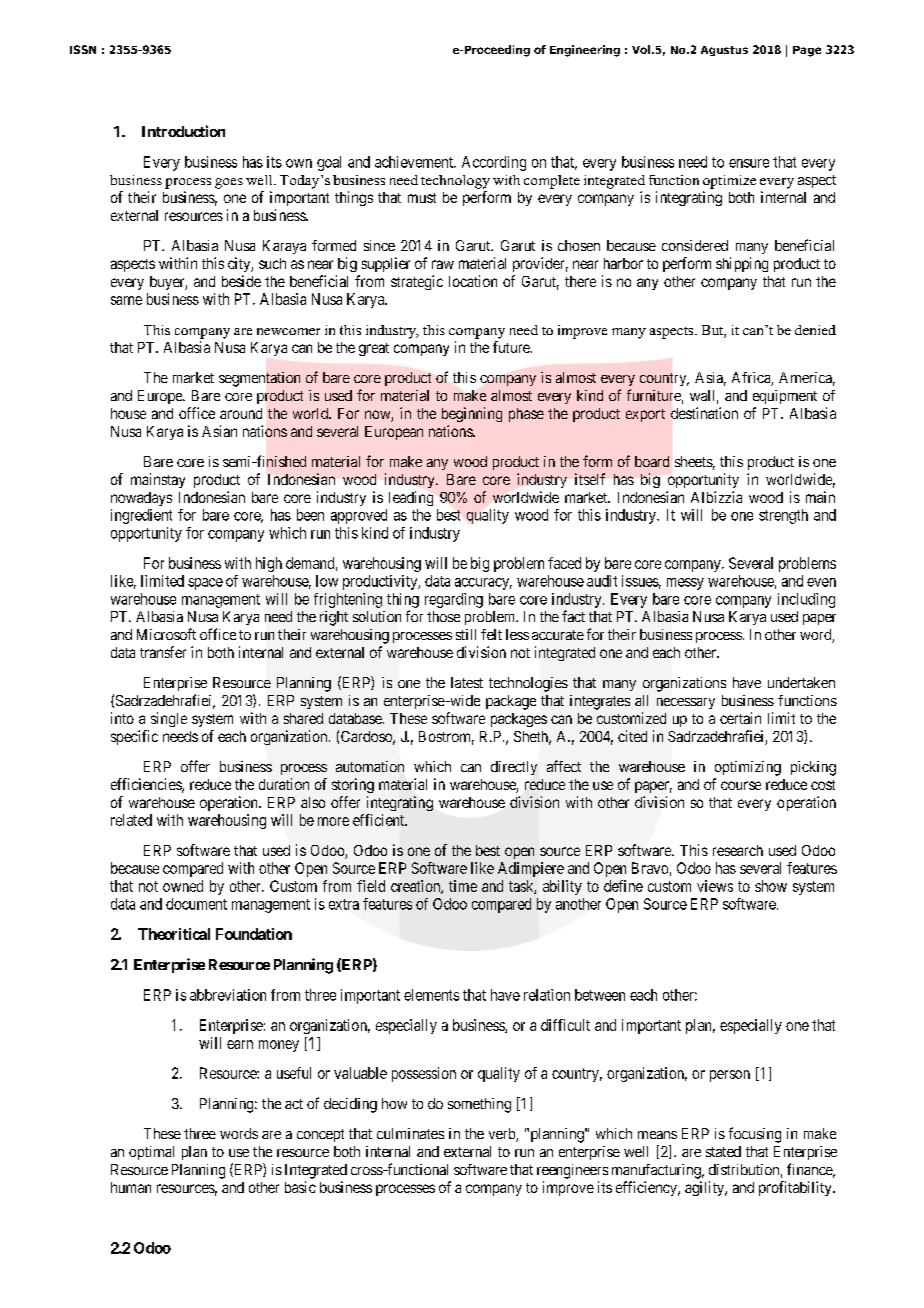  I want to click on optimal, so click(151, 1153).
